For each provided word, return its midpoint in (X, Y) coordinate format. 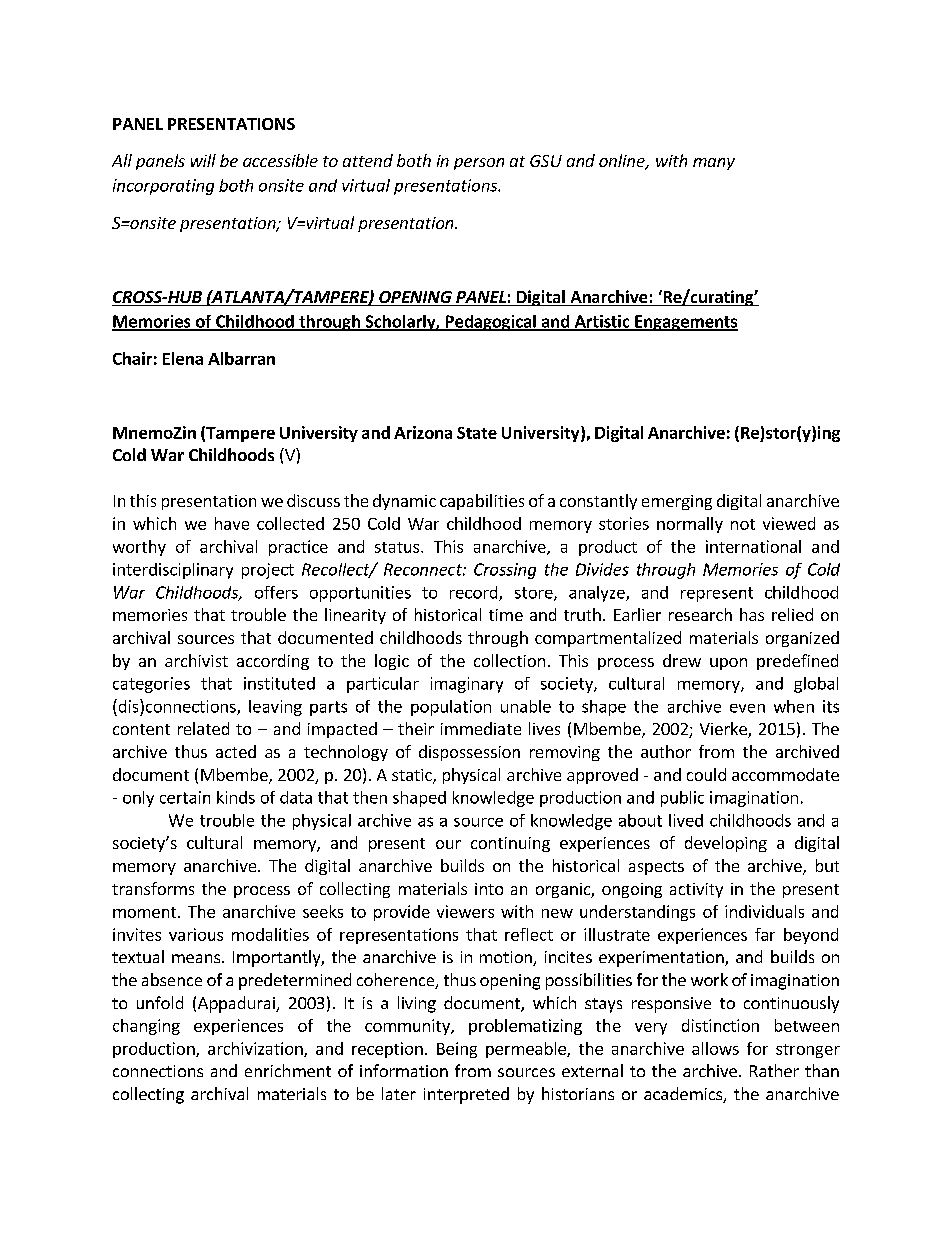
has (752, 614)
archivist (196, 660)
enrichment (288, 1070)
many (714, 164)
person (479, 164)
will (203, 160)
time (506, 615)
